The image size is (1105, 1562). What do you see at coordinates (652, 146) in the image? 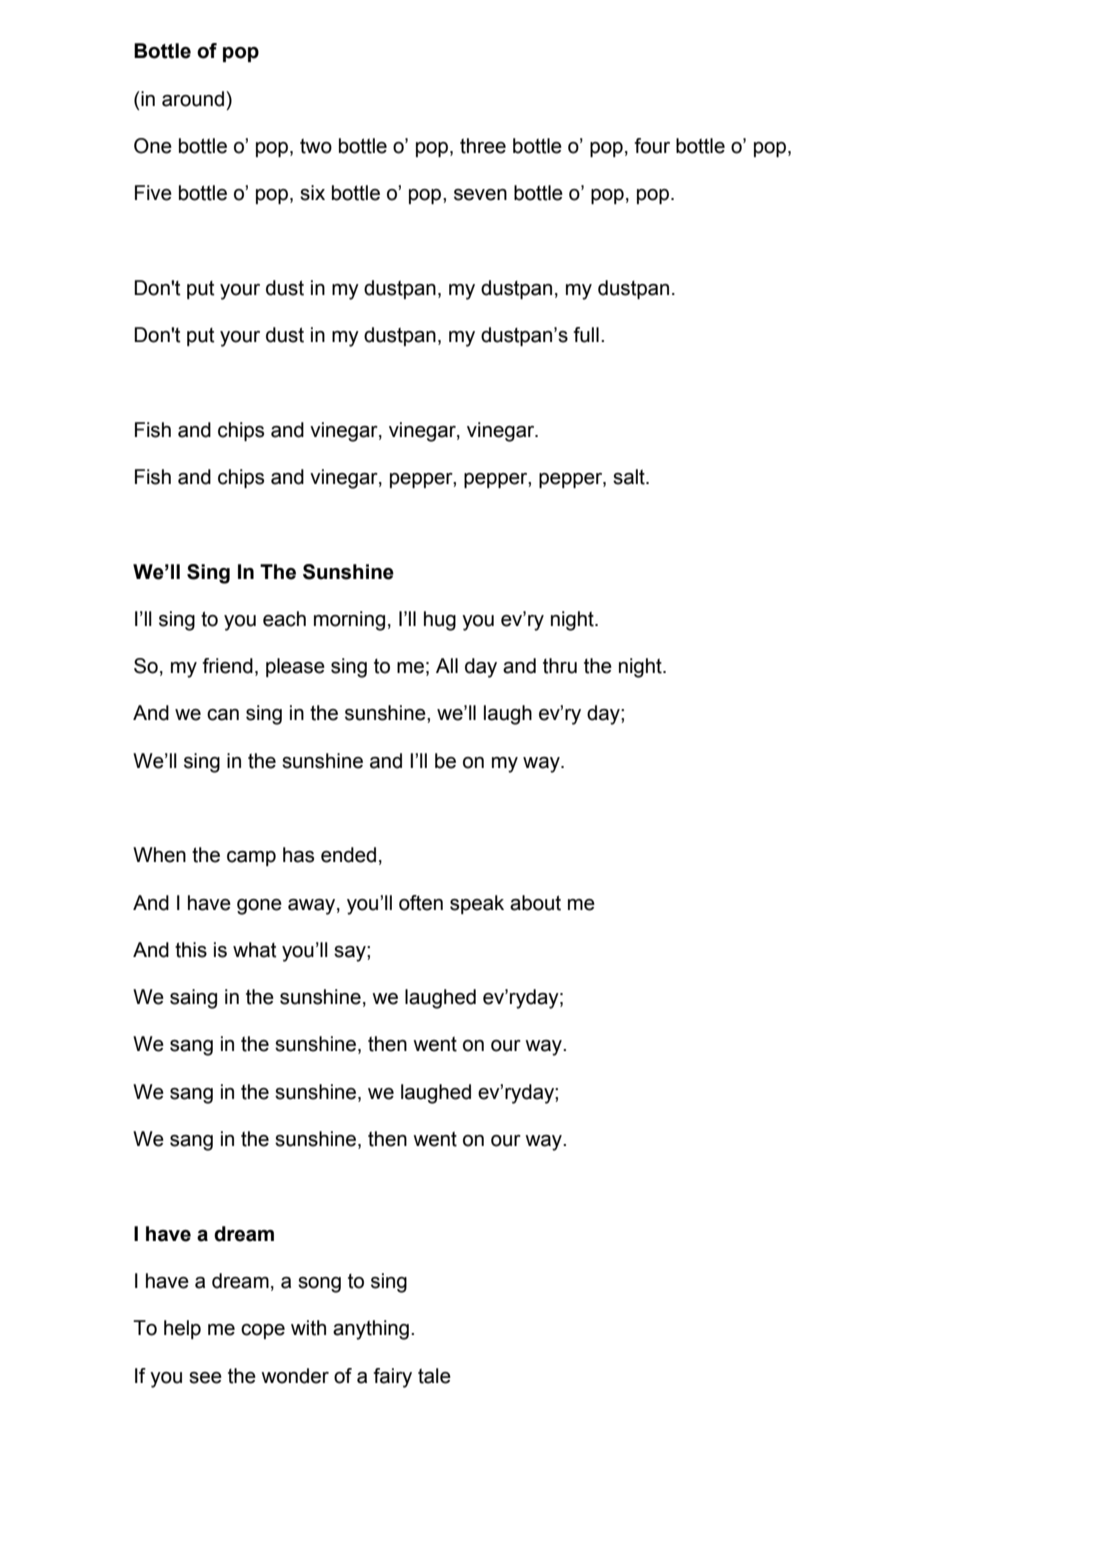
I see `four` at bounding box center [652, 146].
